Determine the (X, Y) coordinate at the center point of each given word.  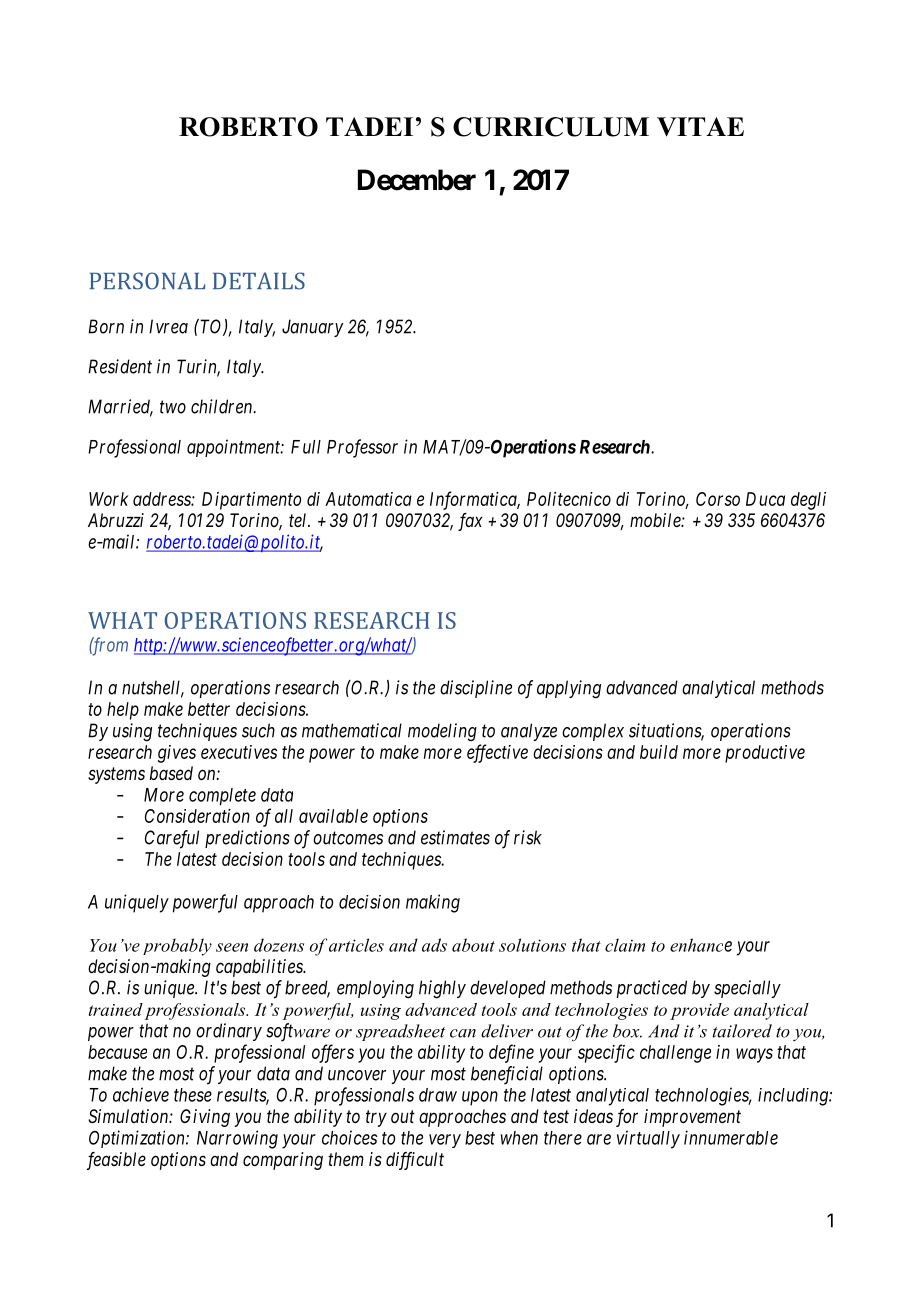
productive (765, 754)
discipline (476, 689)
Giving (205, 1118)
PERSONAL (147, 281)
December (417, 180)
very (445, 1141)
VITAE (700, 127)
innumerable (731, 1137)
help (123, 711)
